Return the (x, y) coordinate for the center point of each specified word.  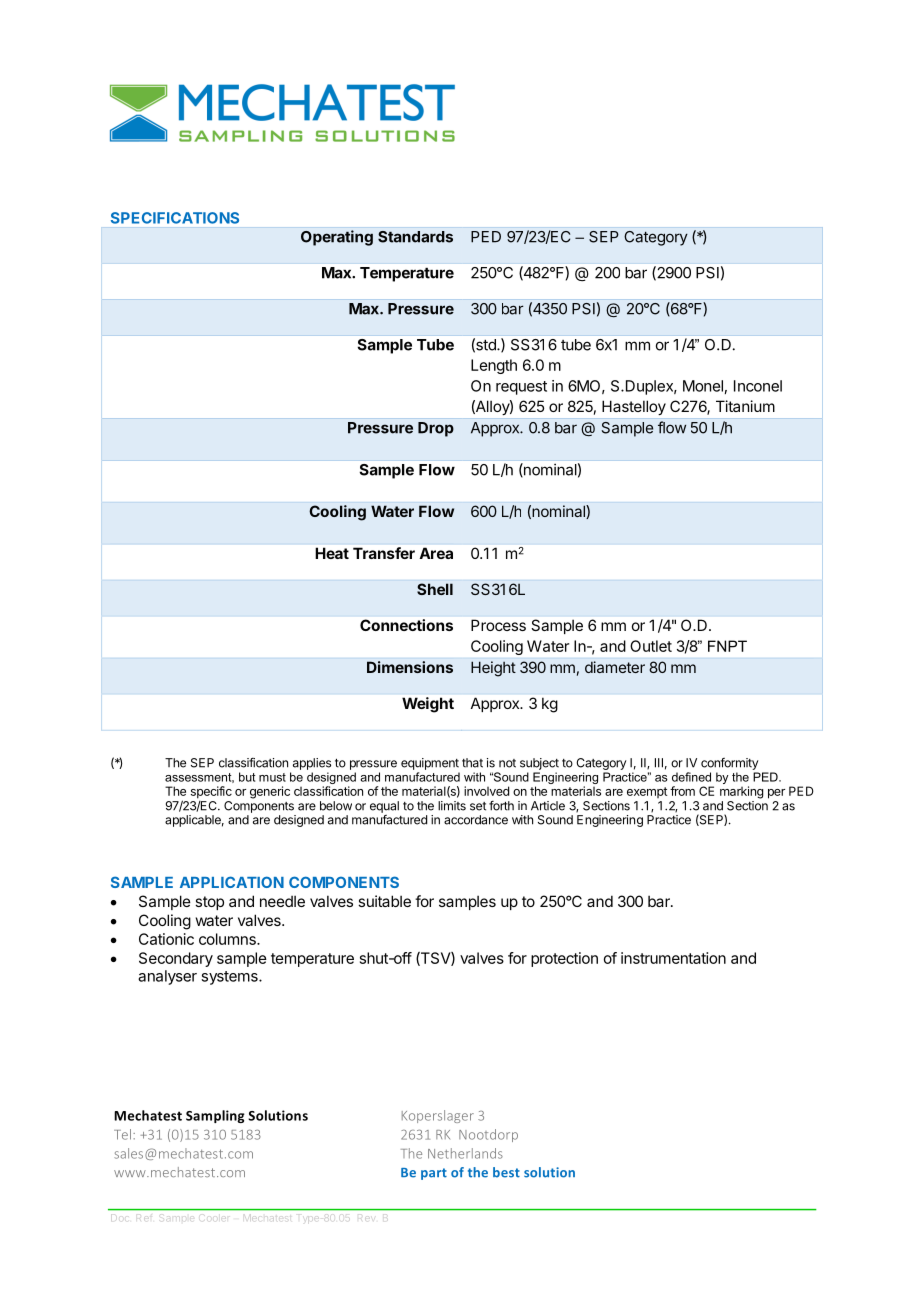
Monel (703, 386)
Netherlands (465, 1153)
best (506, 1172)
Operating (337, 238)
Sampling (215, 1116)
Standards (415, 237)
